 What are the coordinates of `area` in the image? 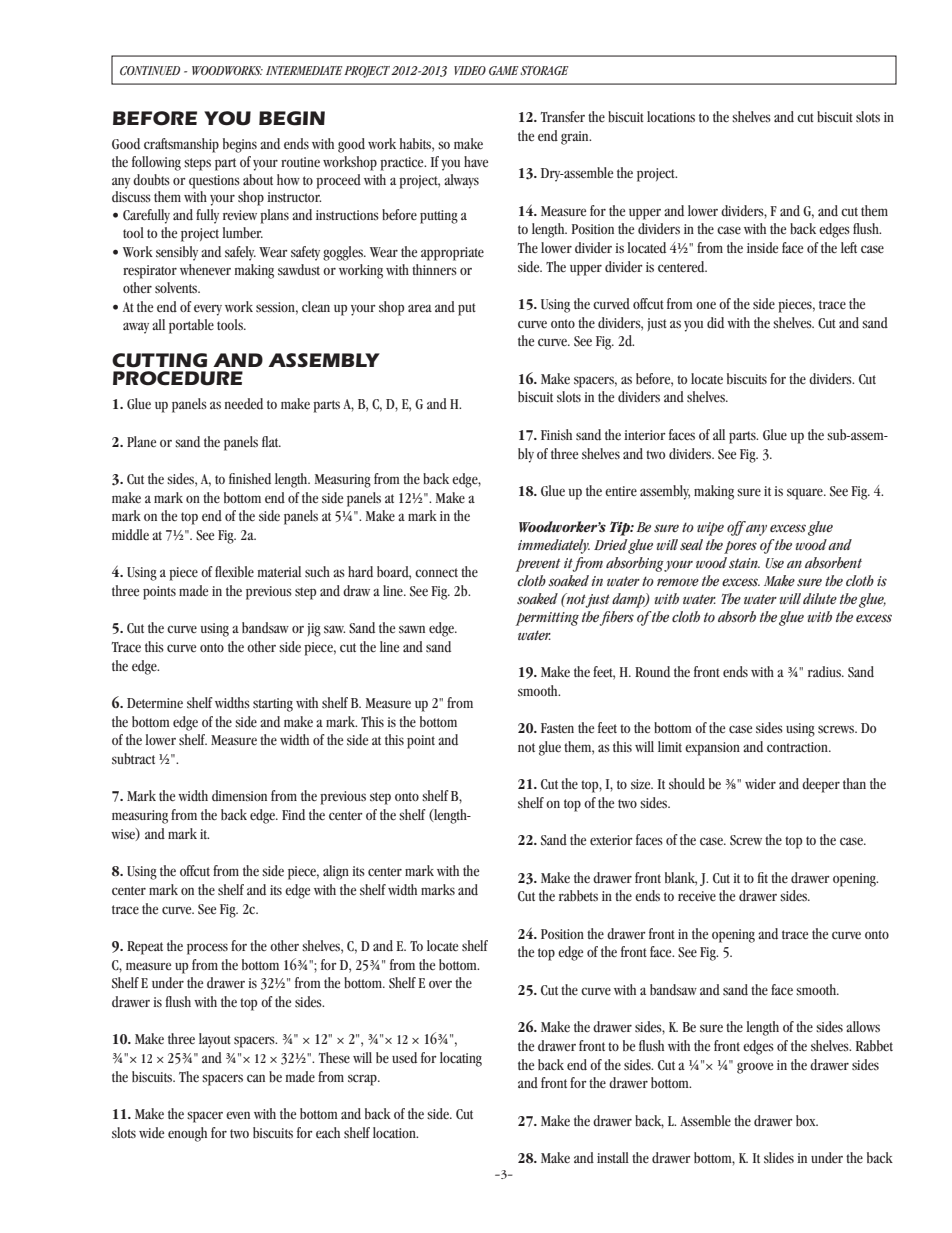 It's located at (420, 308).
